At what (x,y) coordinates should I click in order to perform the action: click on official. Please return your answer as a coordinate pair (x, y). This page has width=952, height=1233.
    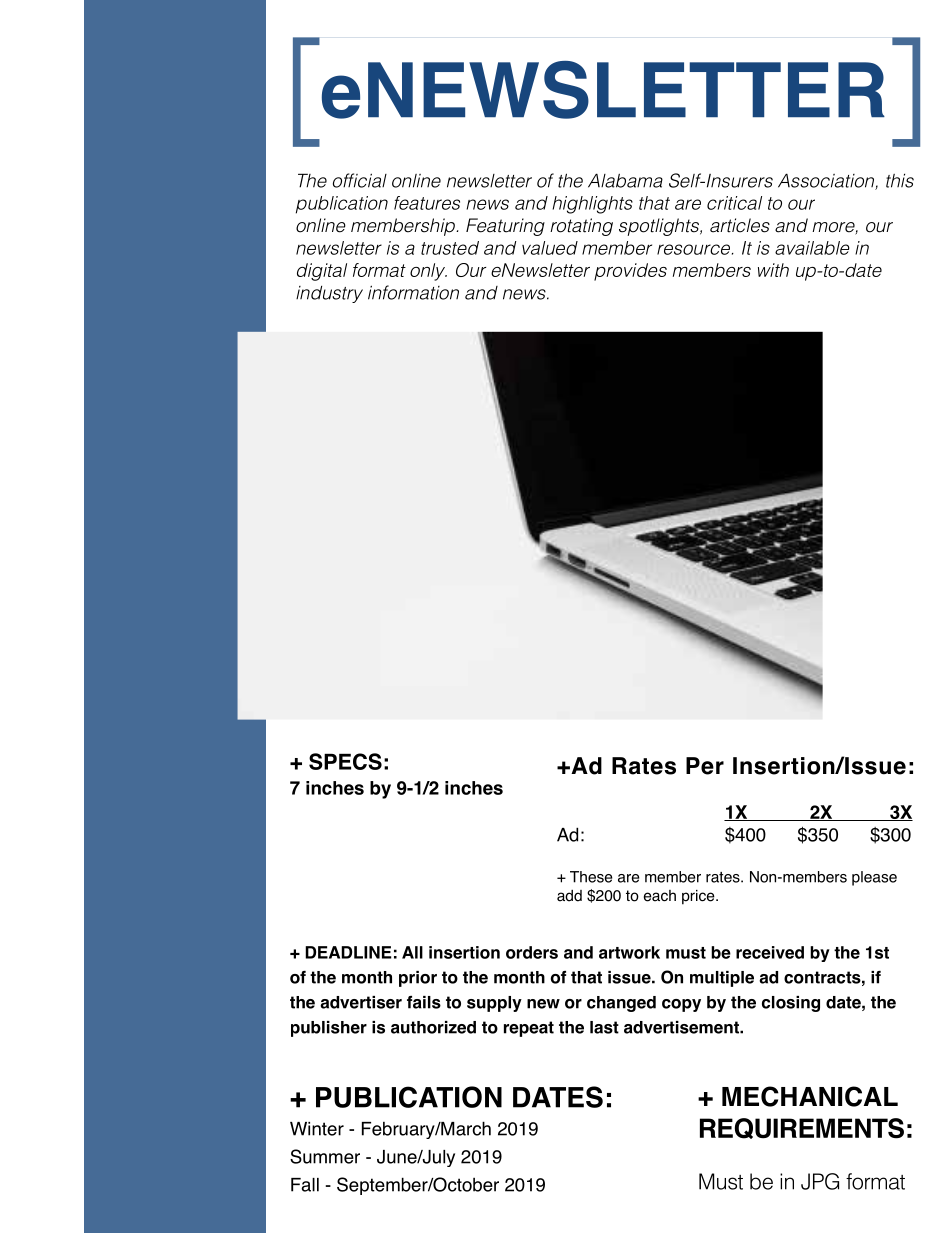
    Looking at the image, I should click on (360, 180).
